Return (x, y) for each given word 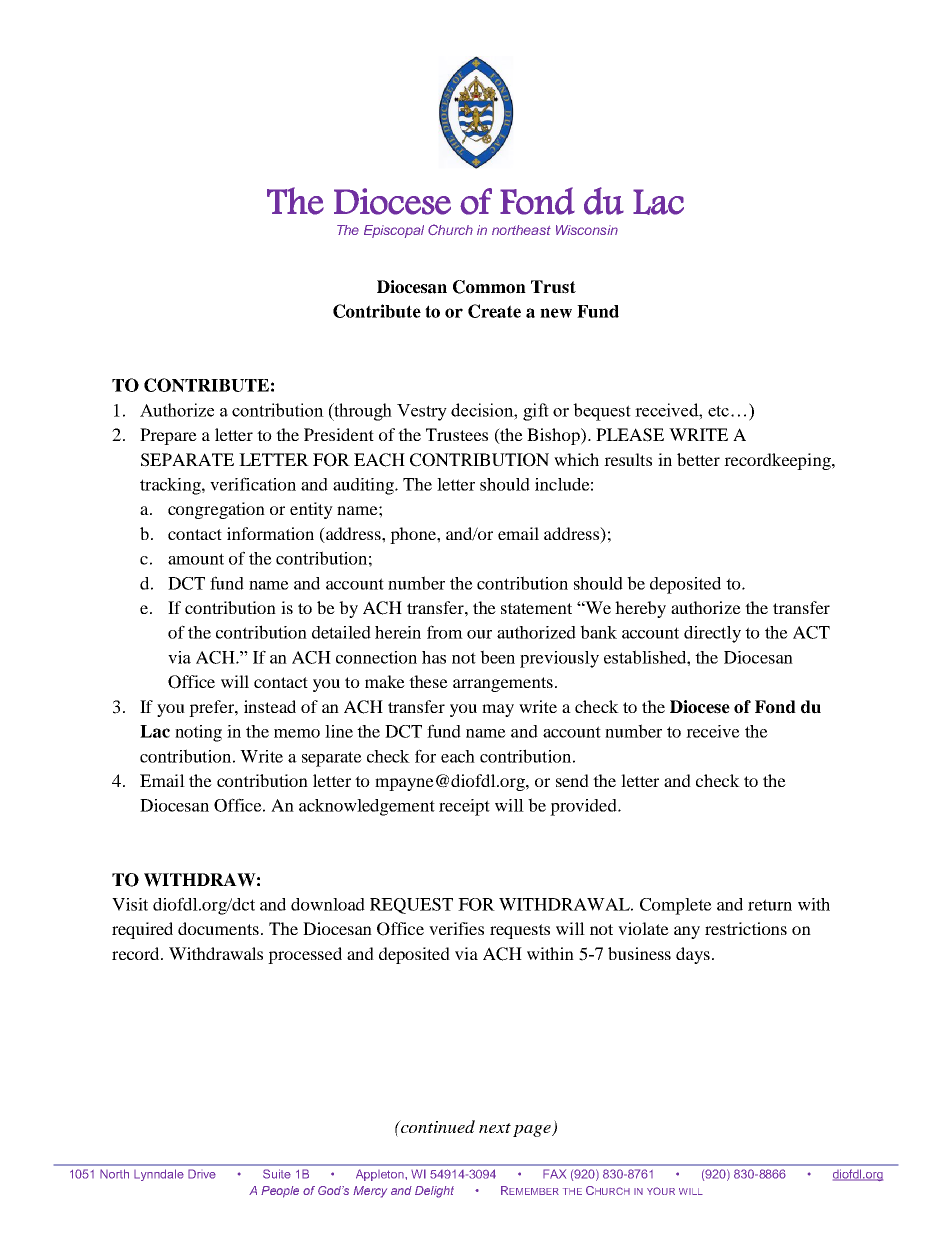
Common (489, 287)
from (445, 632)
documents (218, 928)
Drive (202, 1174)
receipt (464, 807)
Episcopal (394, 231)
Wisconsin (587, 230)
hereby (640, 609)
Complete (676, 906)
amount (196, 559)
